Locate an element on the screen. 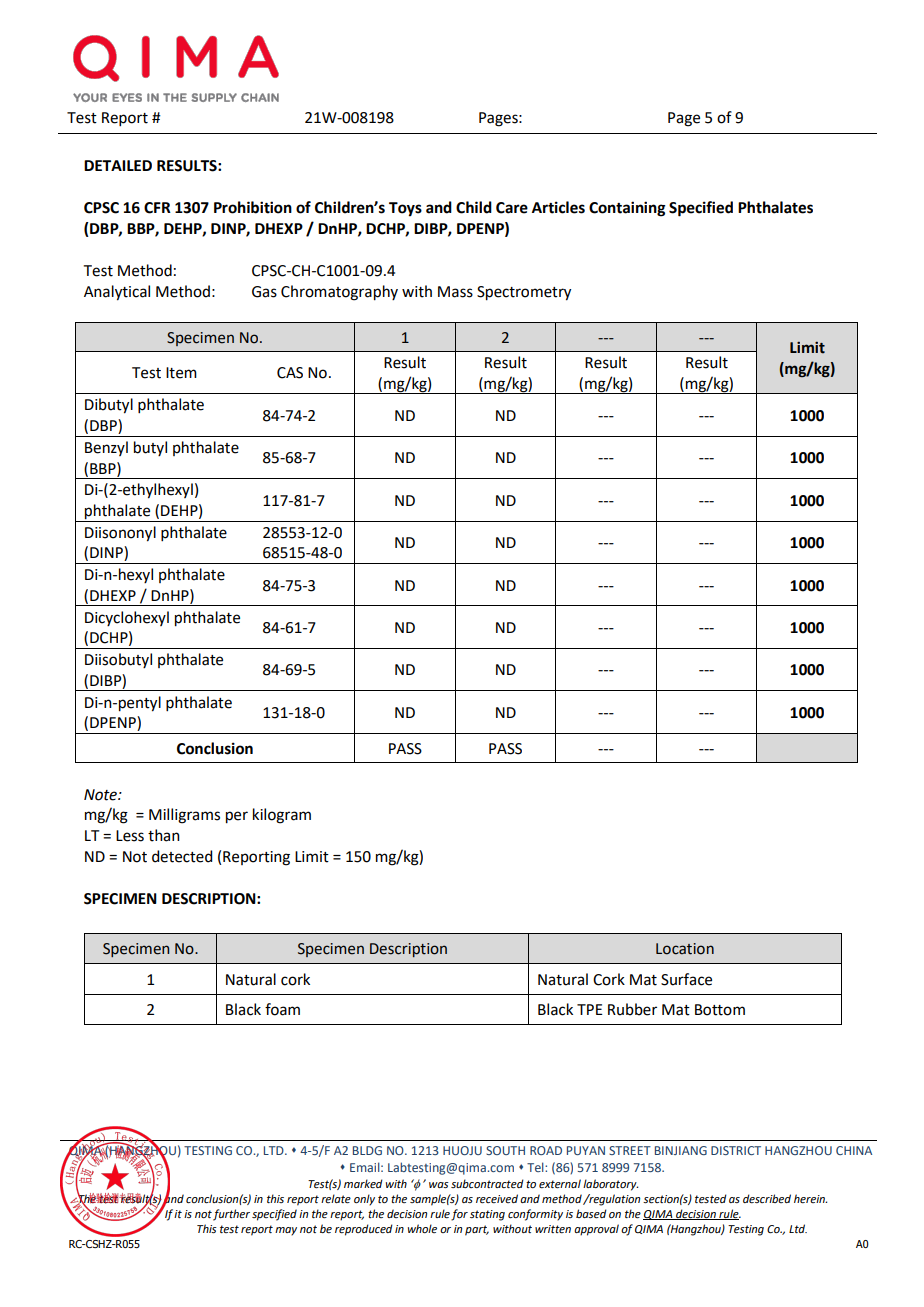 The height and width of the screenshot is (1307, 924). Location is located at coordinates (685, 949).
